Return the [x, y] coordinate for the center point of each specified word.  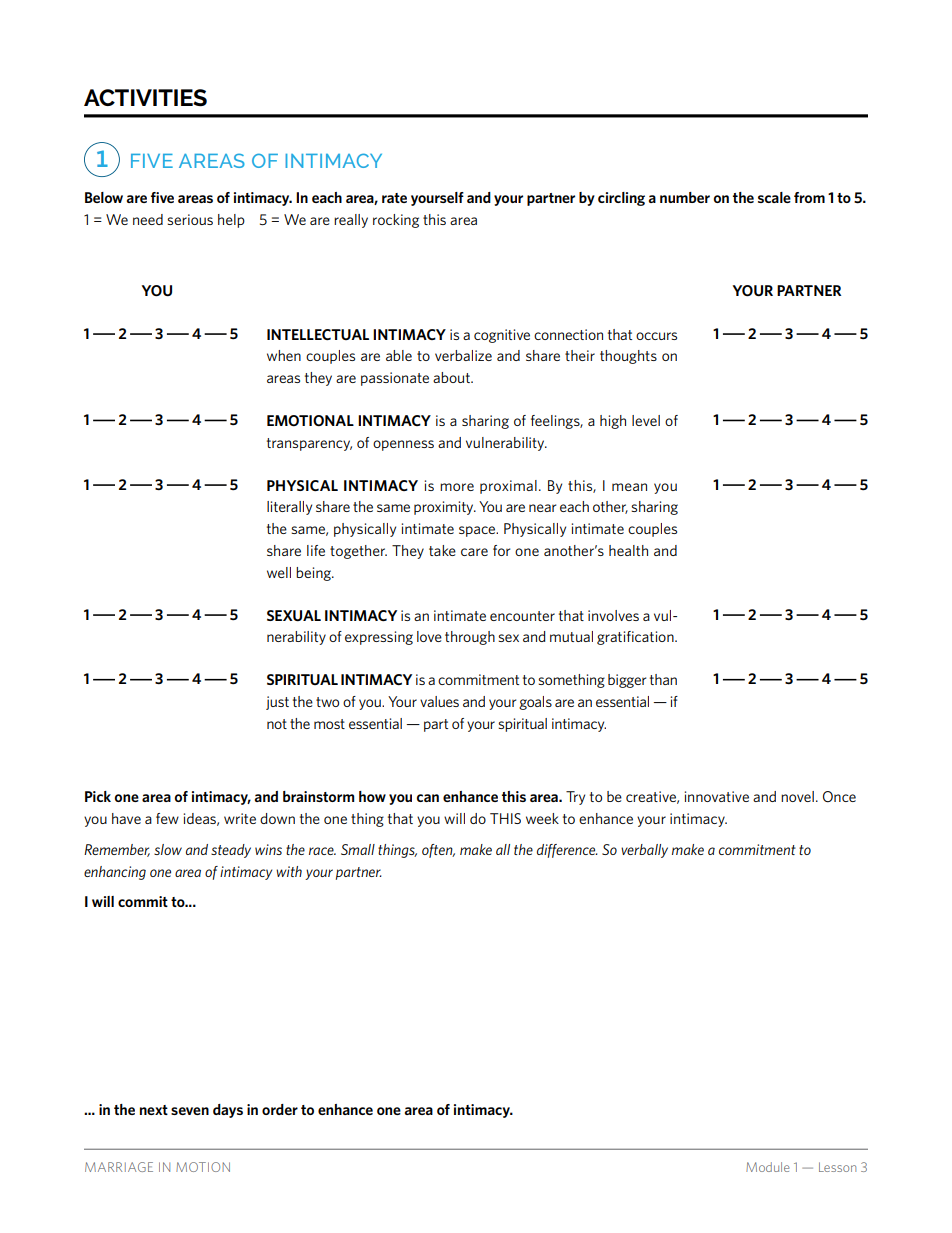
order [280, 1109]
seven [190, 1111]
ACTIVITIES [145, 98]
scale [774, 197]
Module [767, 1167]
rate [394, 198]
